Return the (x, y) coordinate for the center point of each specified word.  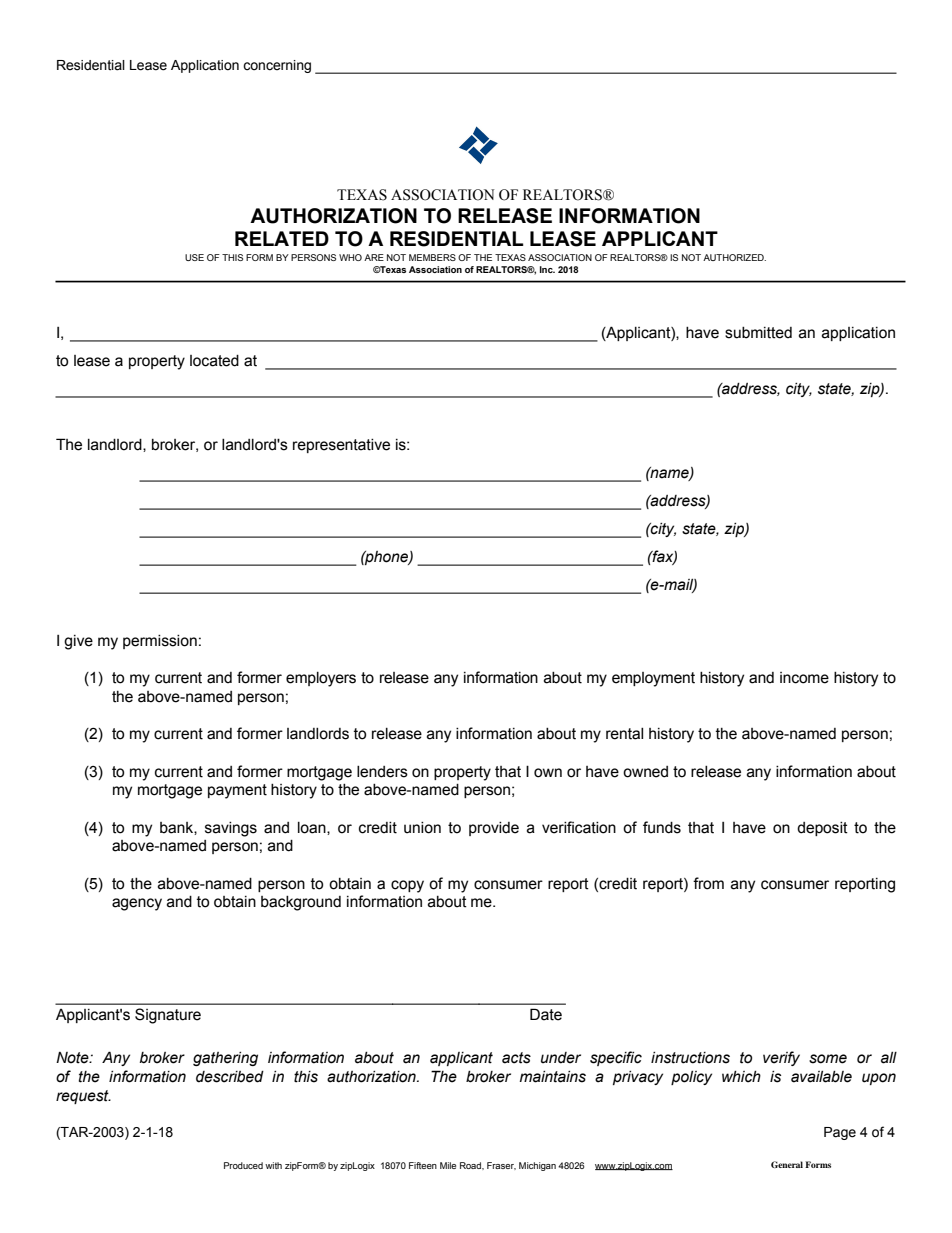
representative (341, 446)
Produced (243, 1165)
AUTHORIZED (734, 257)
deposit (822, 829)
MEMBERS (432, 257)
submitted (758, 333)
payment (237, 791)
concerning (277, 66)
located (214, 361)
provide (494, 829)
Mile (448, 1165)
